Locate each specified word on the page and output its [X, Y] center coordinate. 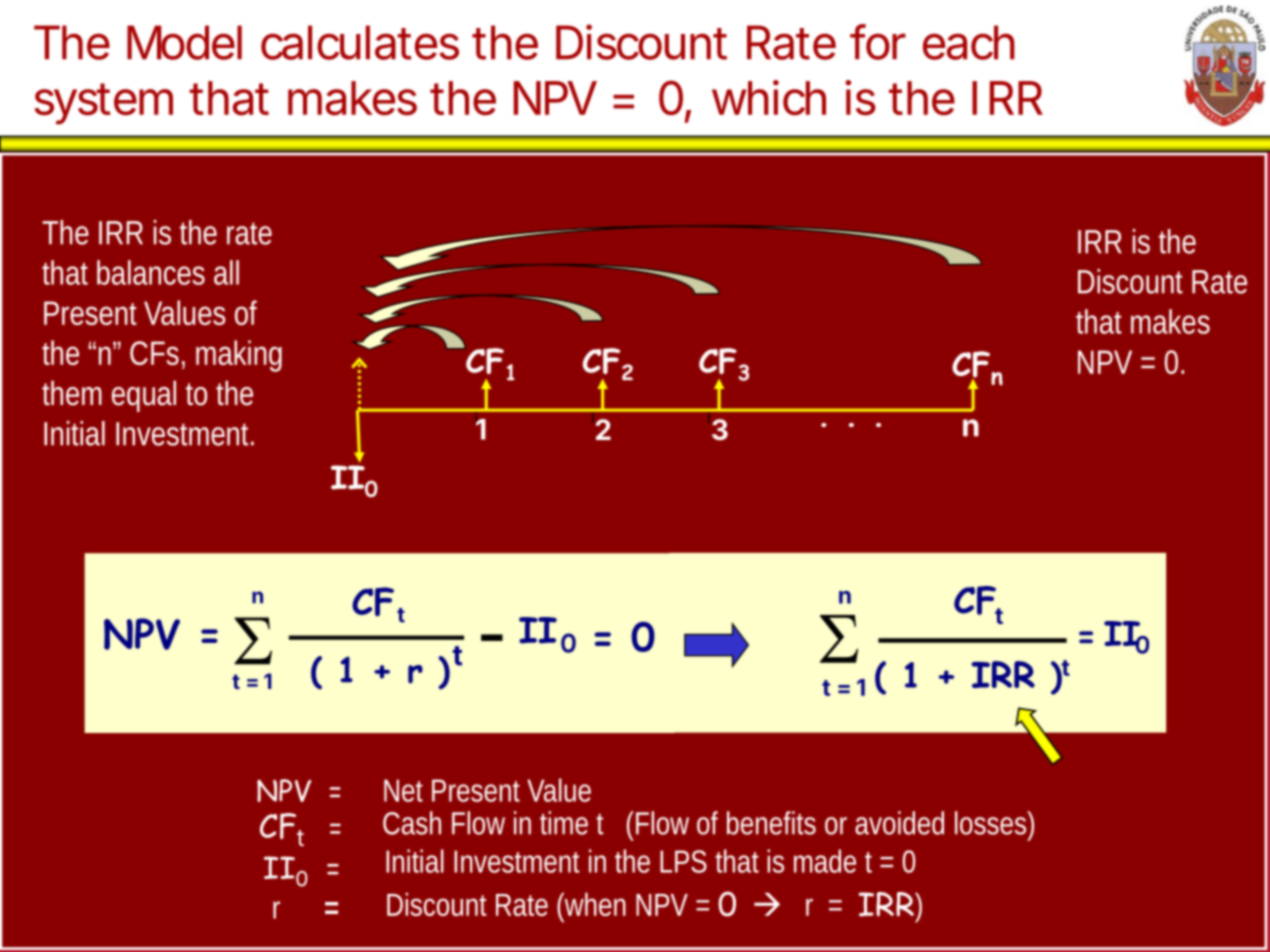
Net [403, 790]
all [226, 272]
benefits [771, 823]
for [878, 42]
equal [144, 396]
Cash [412, 823]
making [239, 356]
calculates [360, 42]
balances [151, 272]
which [769, 98]
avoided [899, 823]
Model [184, 42]
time [564, 823]
